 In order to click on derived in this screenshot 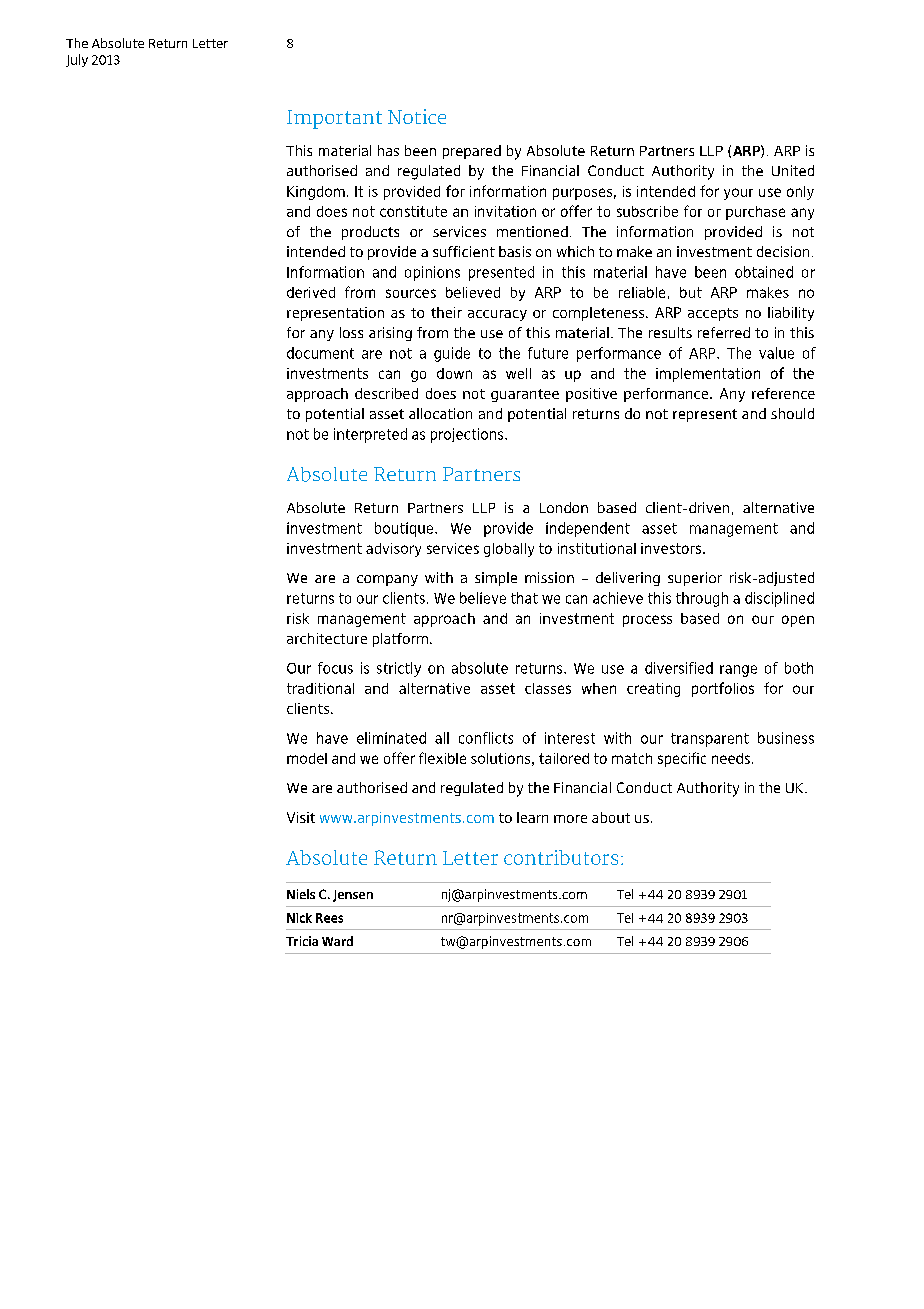, I will do `click(311, 292)`.
